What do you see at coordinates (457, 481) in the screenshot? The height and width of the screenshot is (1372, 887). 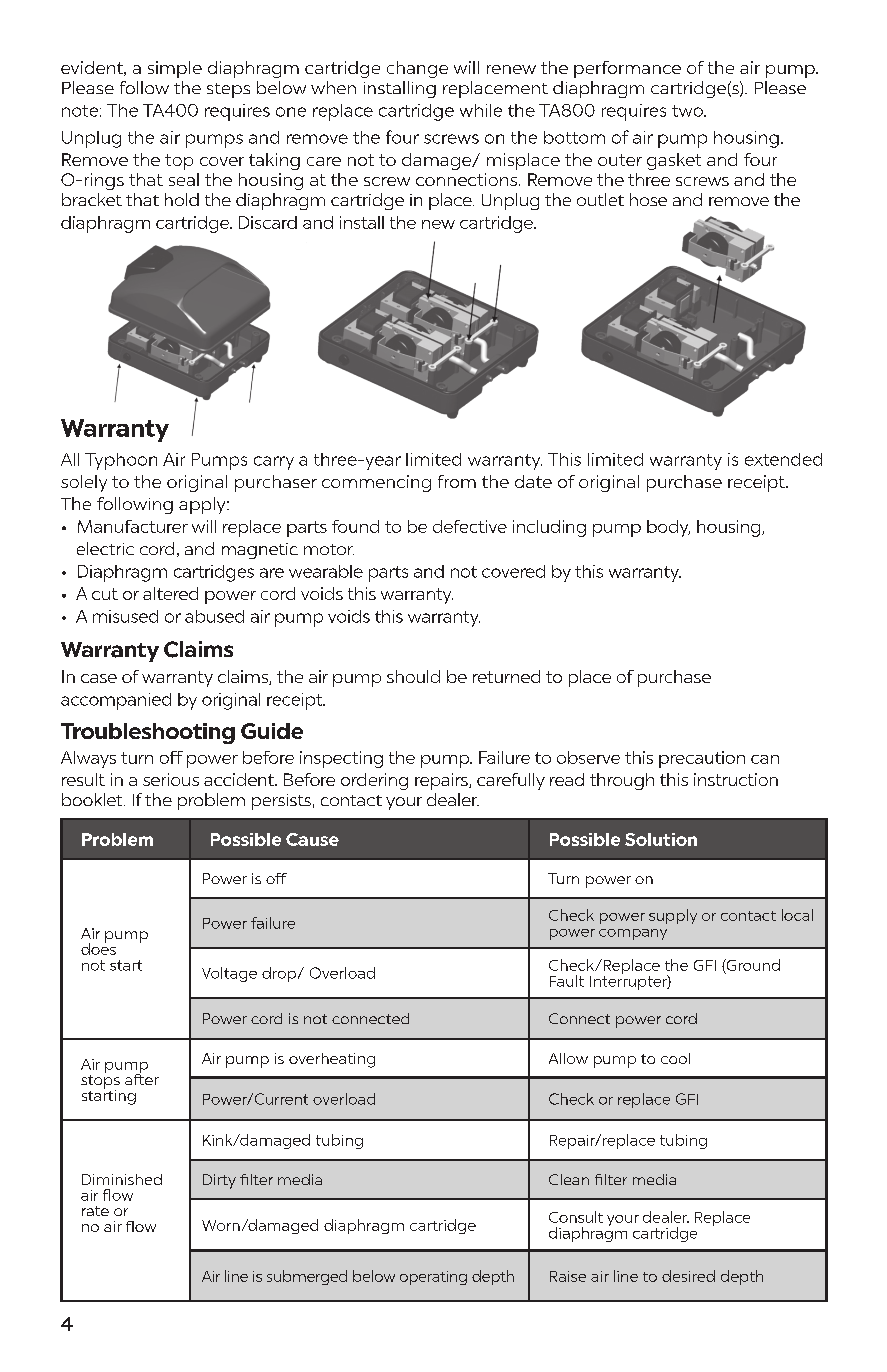 I see `from` at bounding box center [457, 481].
